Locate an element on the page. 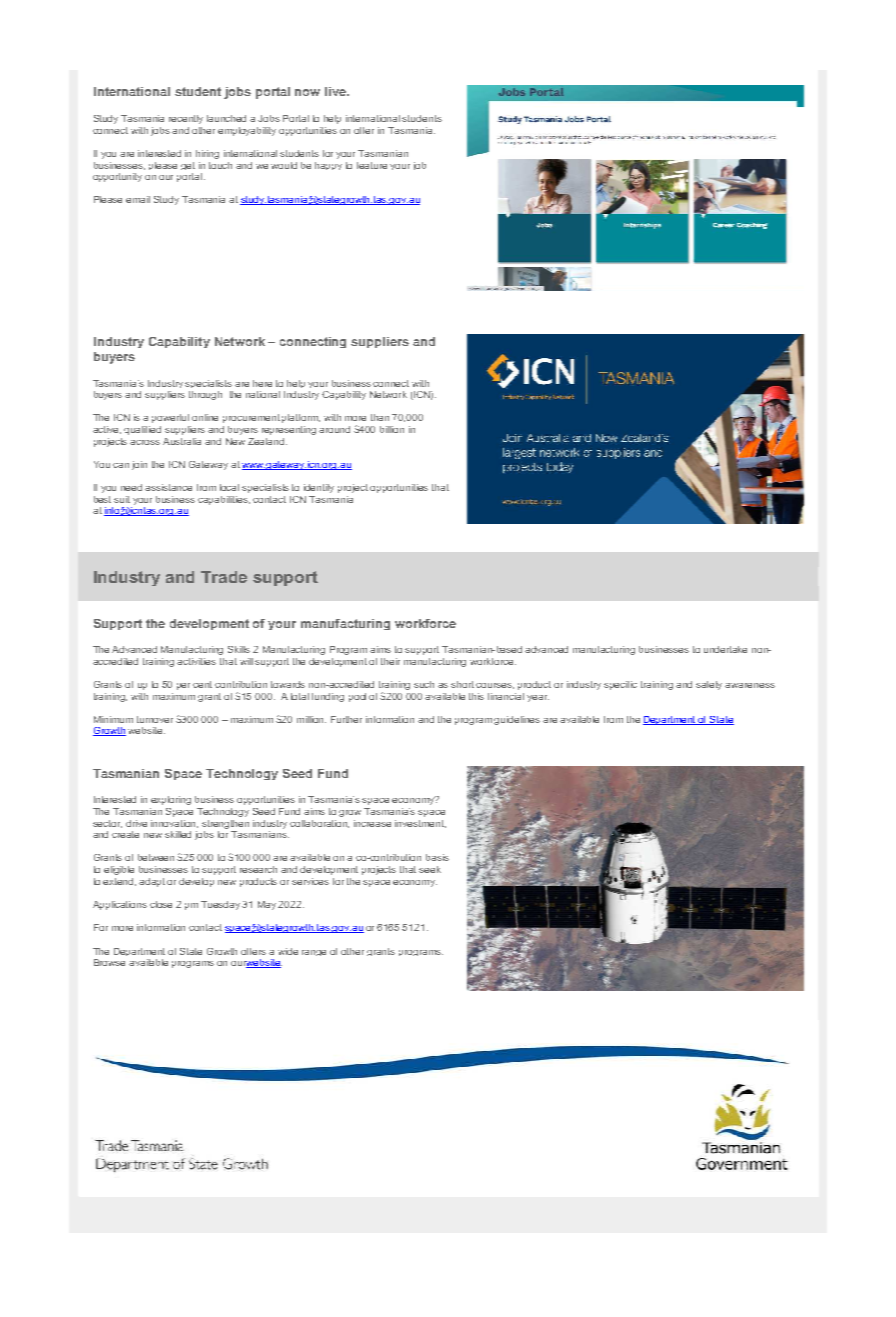  than is located at coordinates (380, 417).
